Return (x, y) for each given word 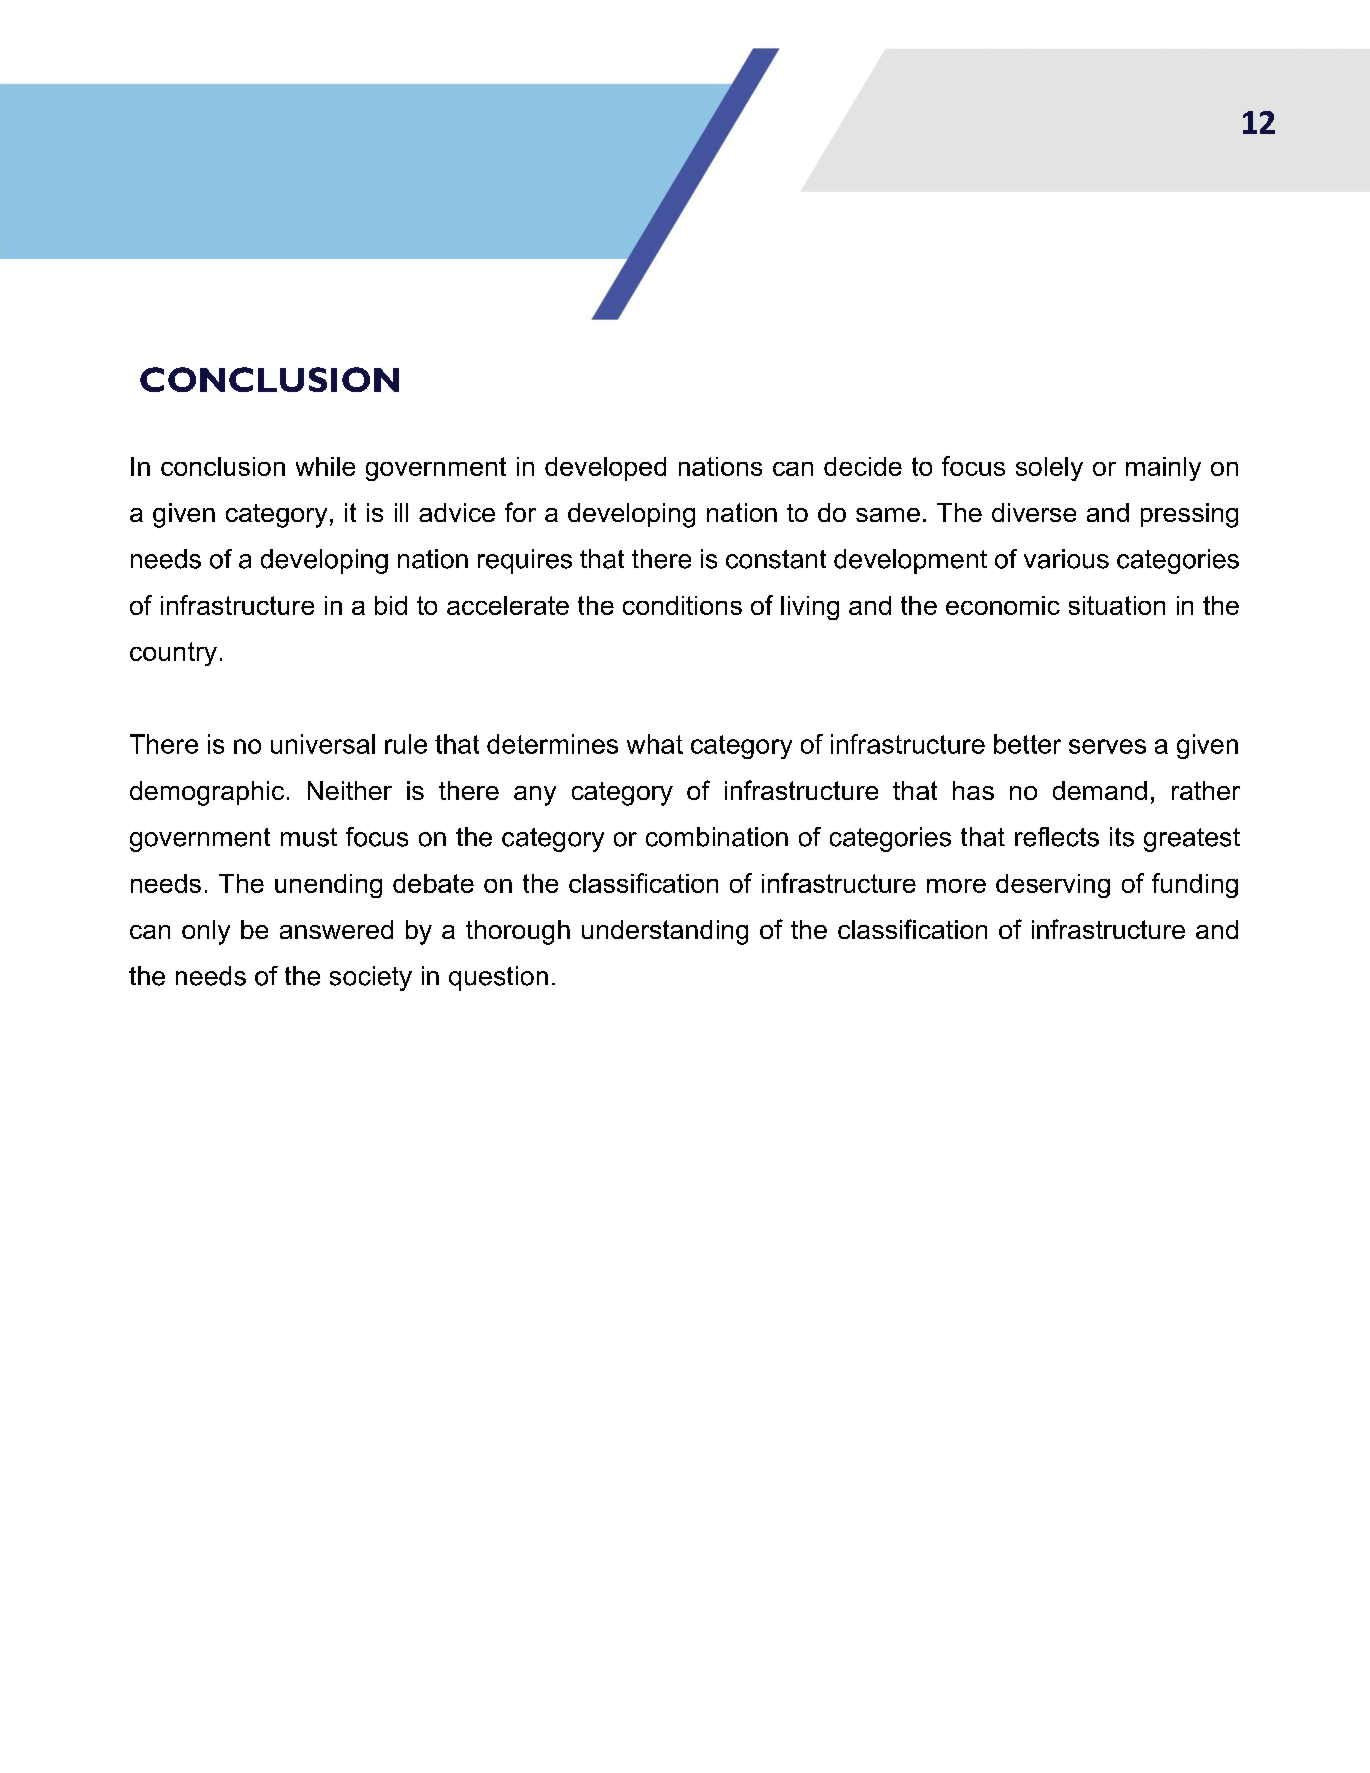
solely (1049, 469)
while (325, 466)
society (371, 978)
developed (605, 469)
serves (1107, 746)
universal (323, 744)
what (655, 744)
